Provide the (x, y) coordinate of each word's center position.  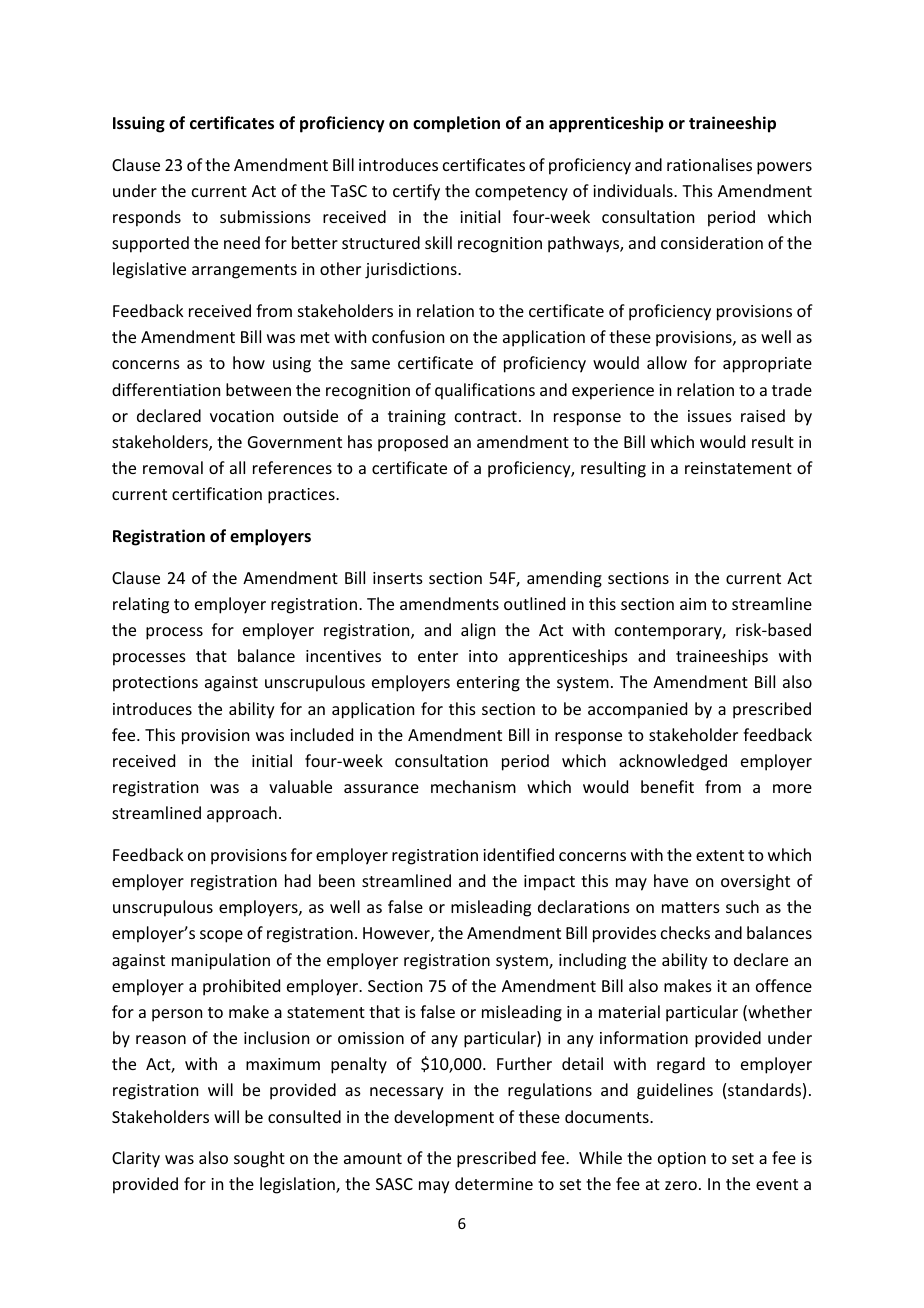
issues (710, 416)
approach (242, 814)
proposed (413, 443)
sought (259, 1159)
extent (720, 855)
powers (784, 168)
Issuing (139, 124)
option (682, 1160)
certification (217, 493)
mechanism (473, 786)
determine (494, 1183)
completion (456, 124)
